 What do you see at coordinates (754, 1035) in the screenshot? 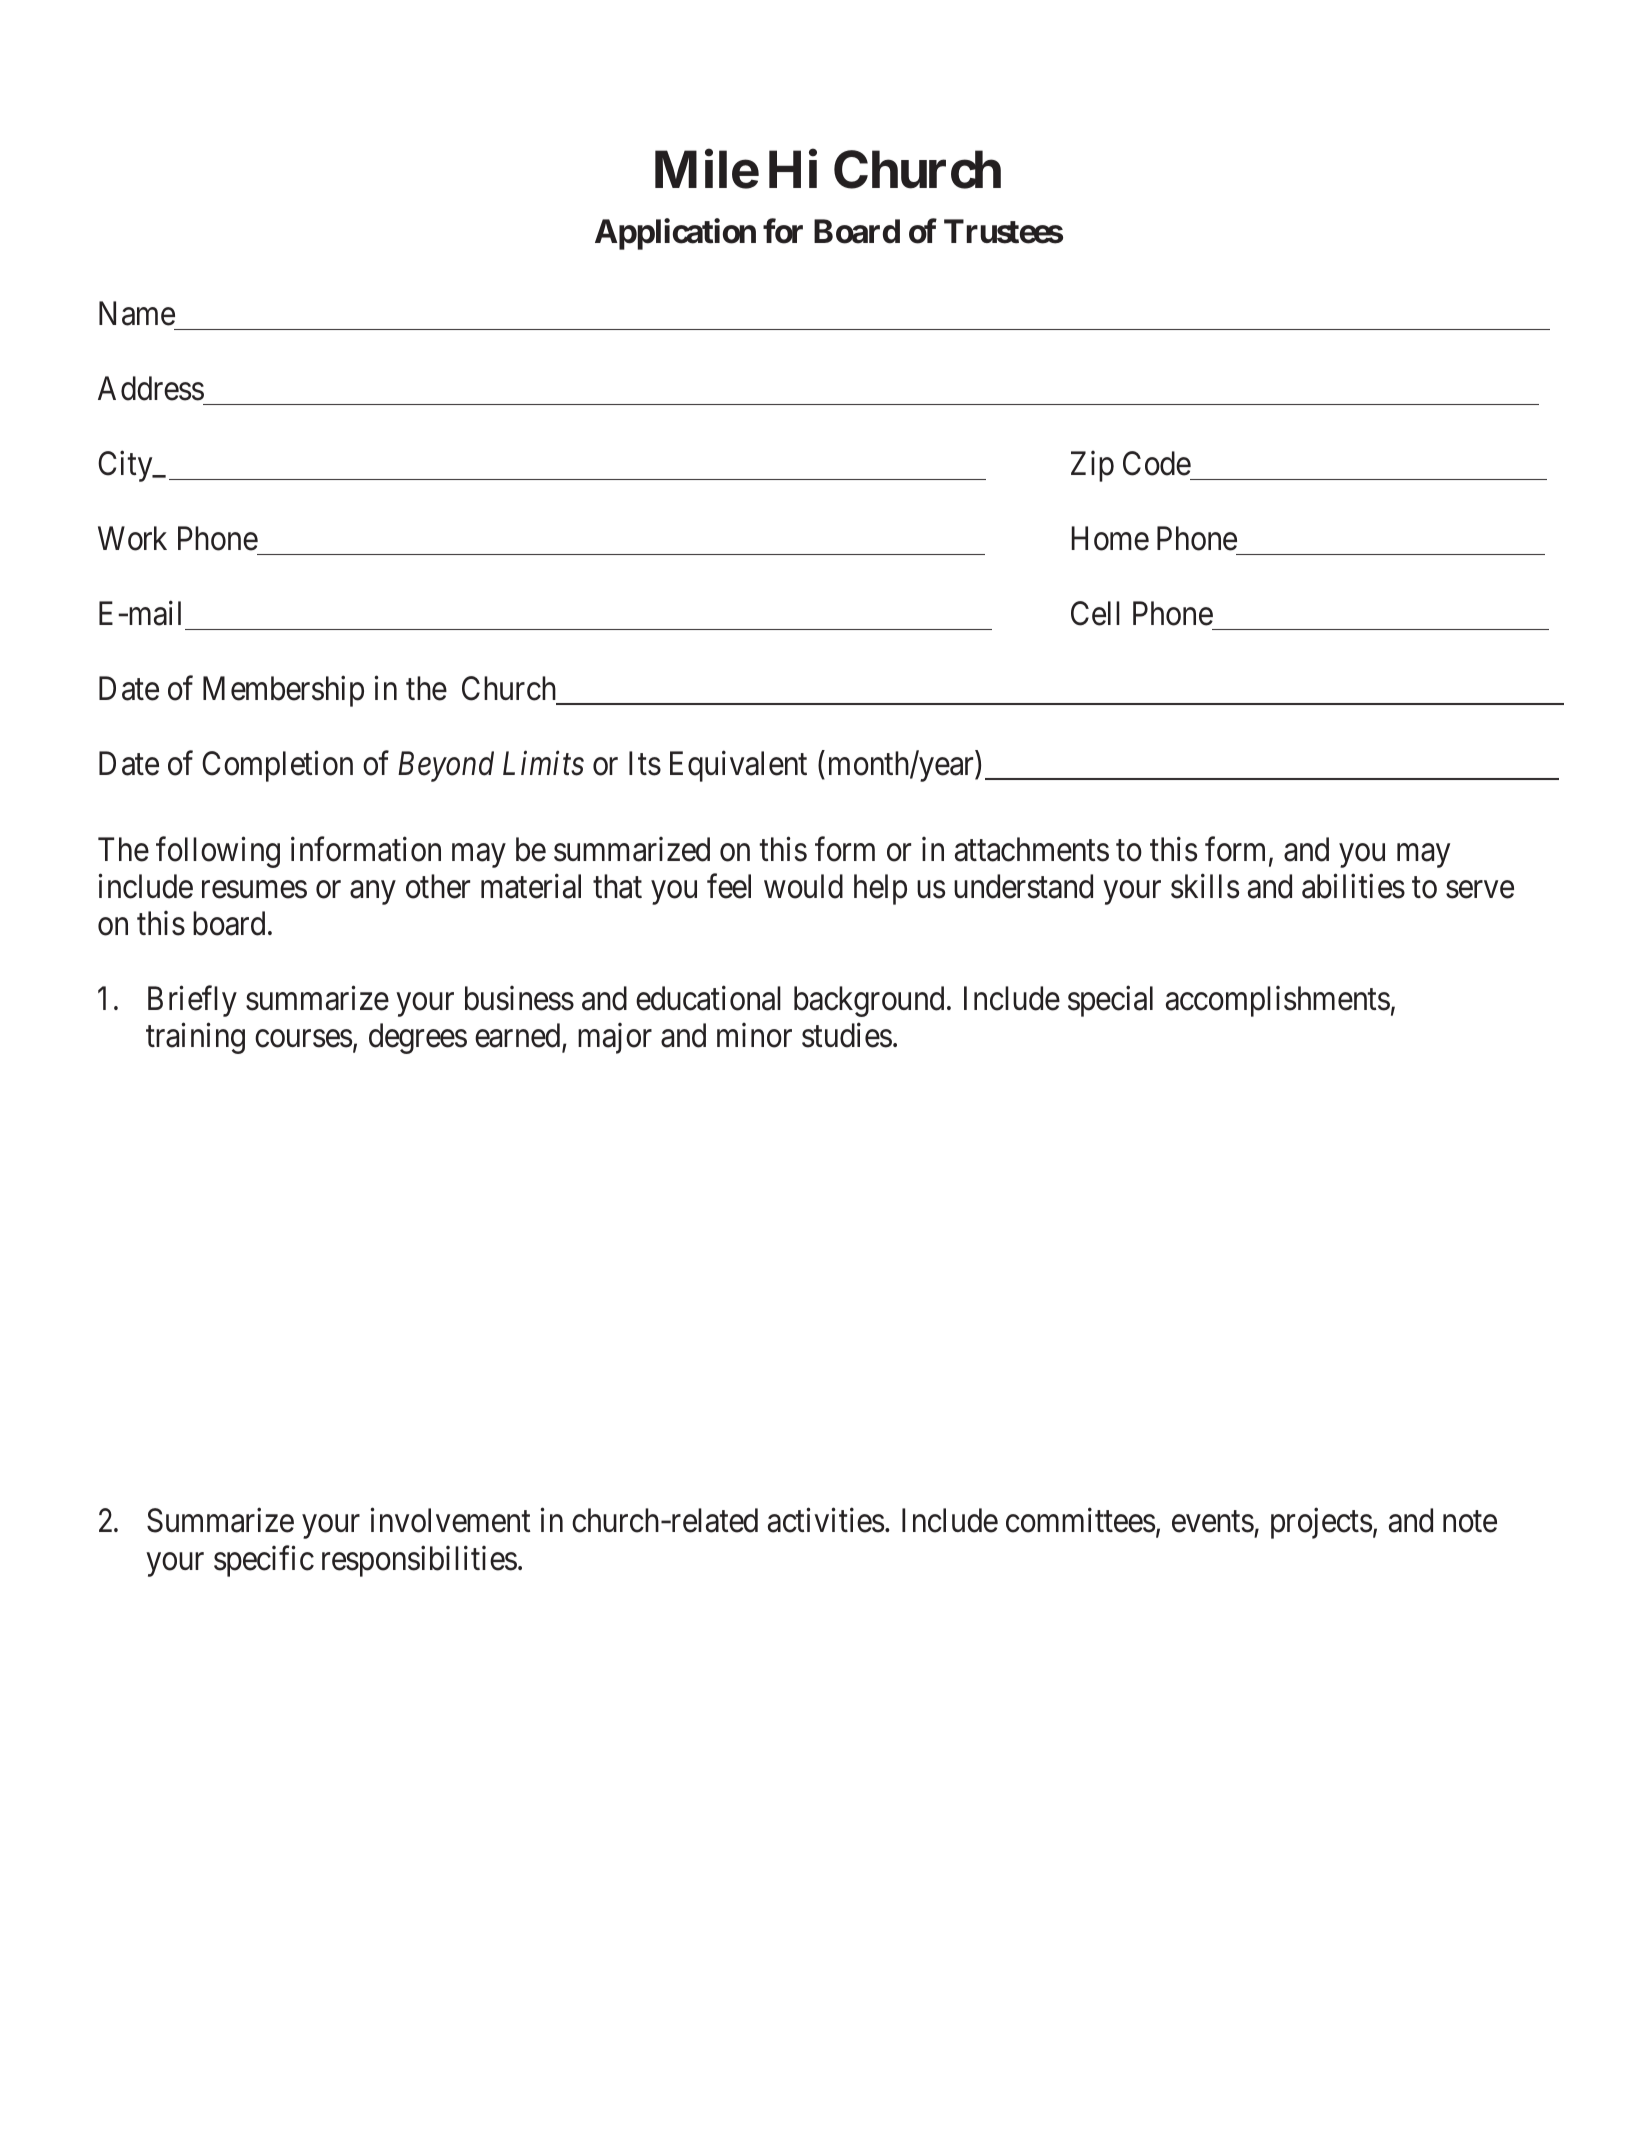
I see `minor` at bounding box center [754, 1035].
